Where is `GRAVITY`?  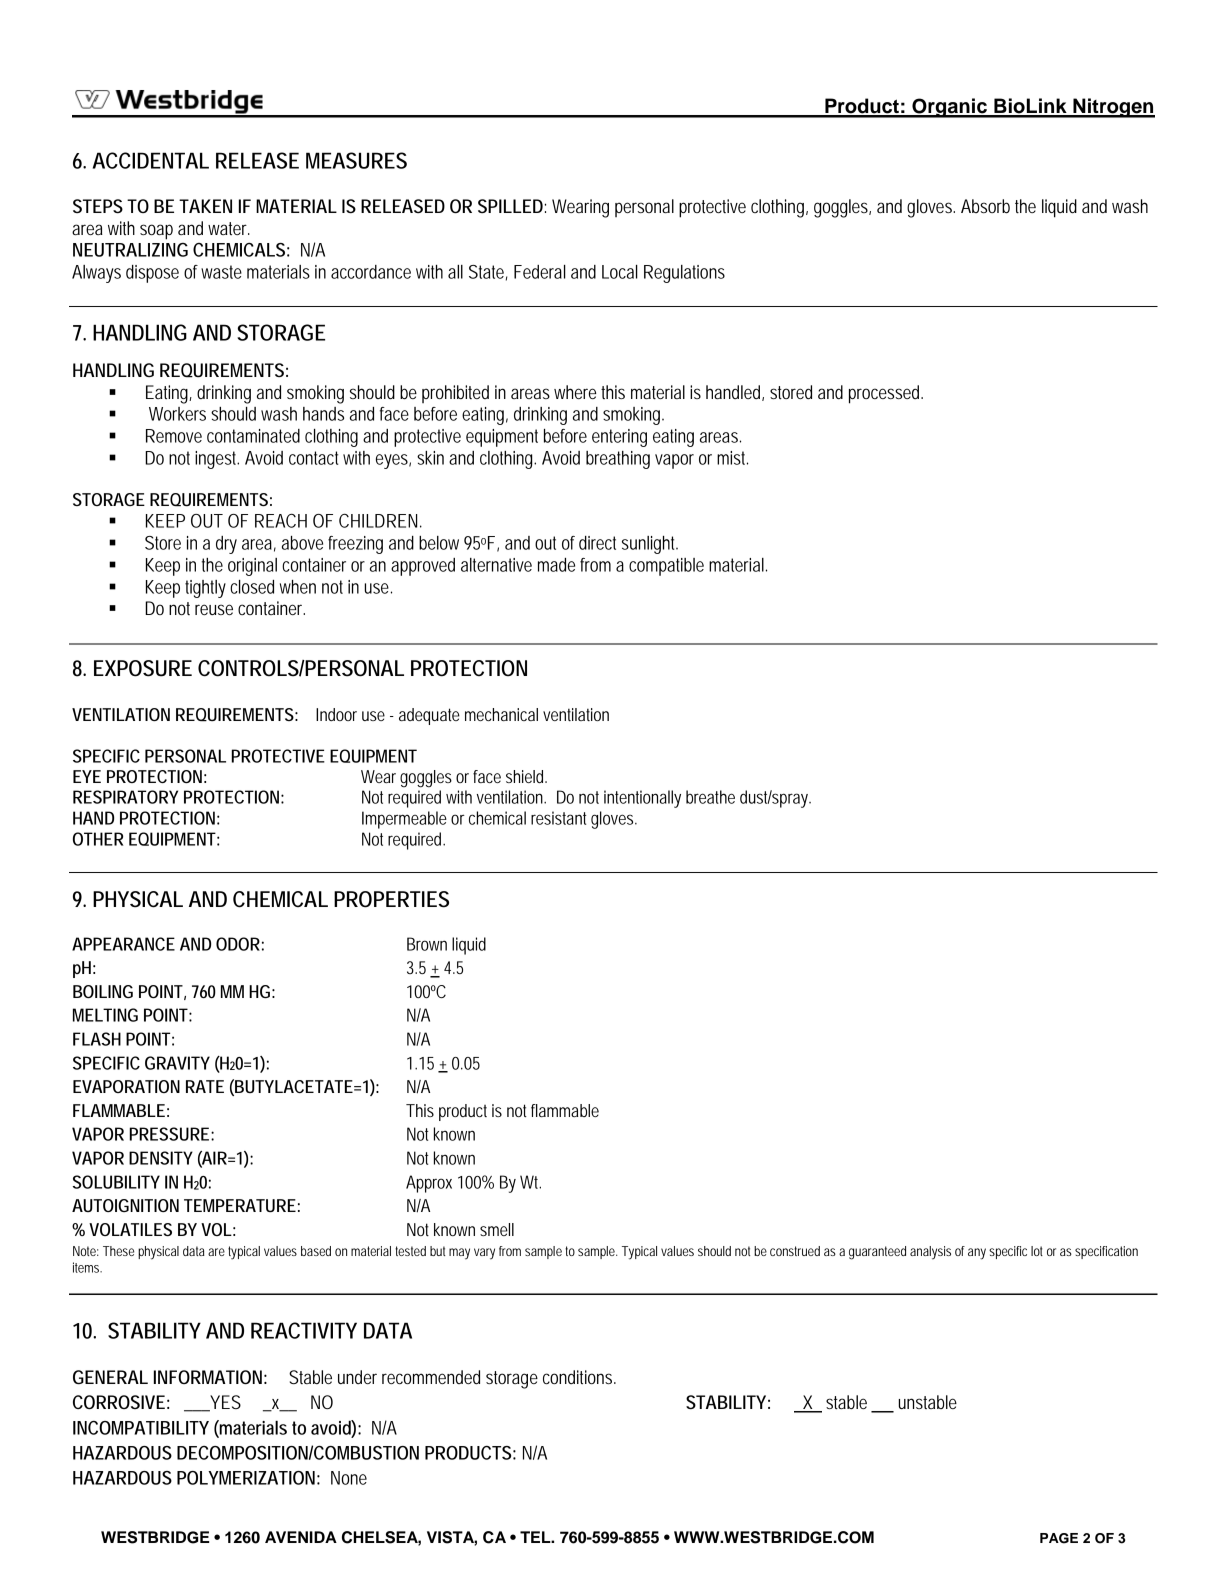 GRAVITY is located at coordinates (177, 1063).
